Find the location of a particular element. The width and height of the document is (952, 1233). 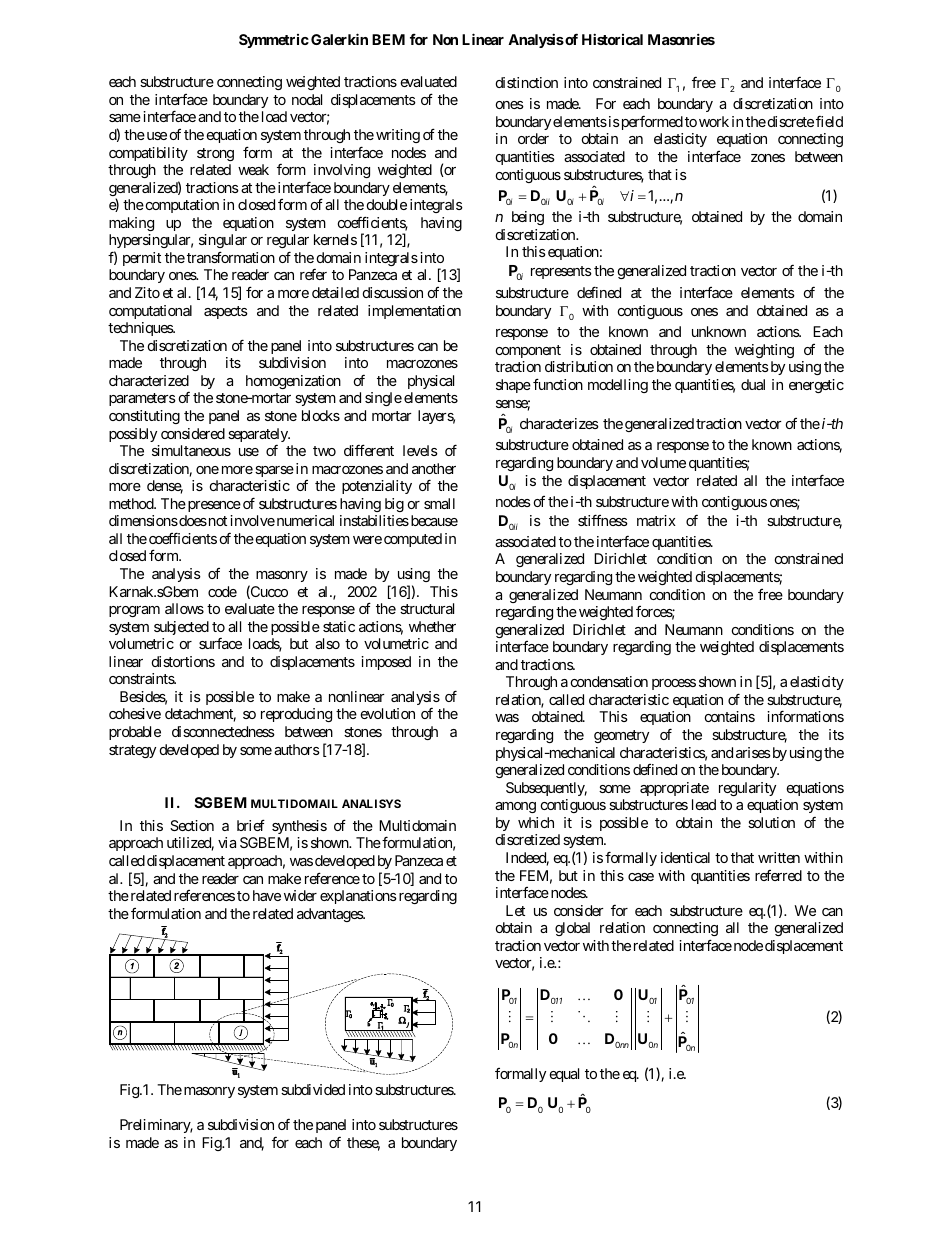

characterized is located at coordinates (149, 380).
